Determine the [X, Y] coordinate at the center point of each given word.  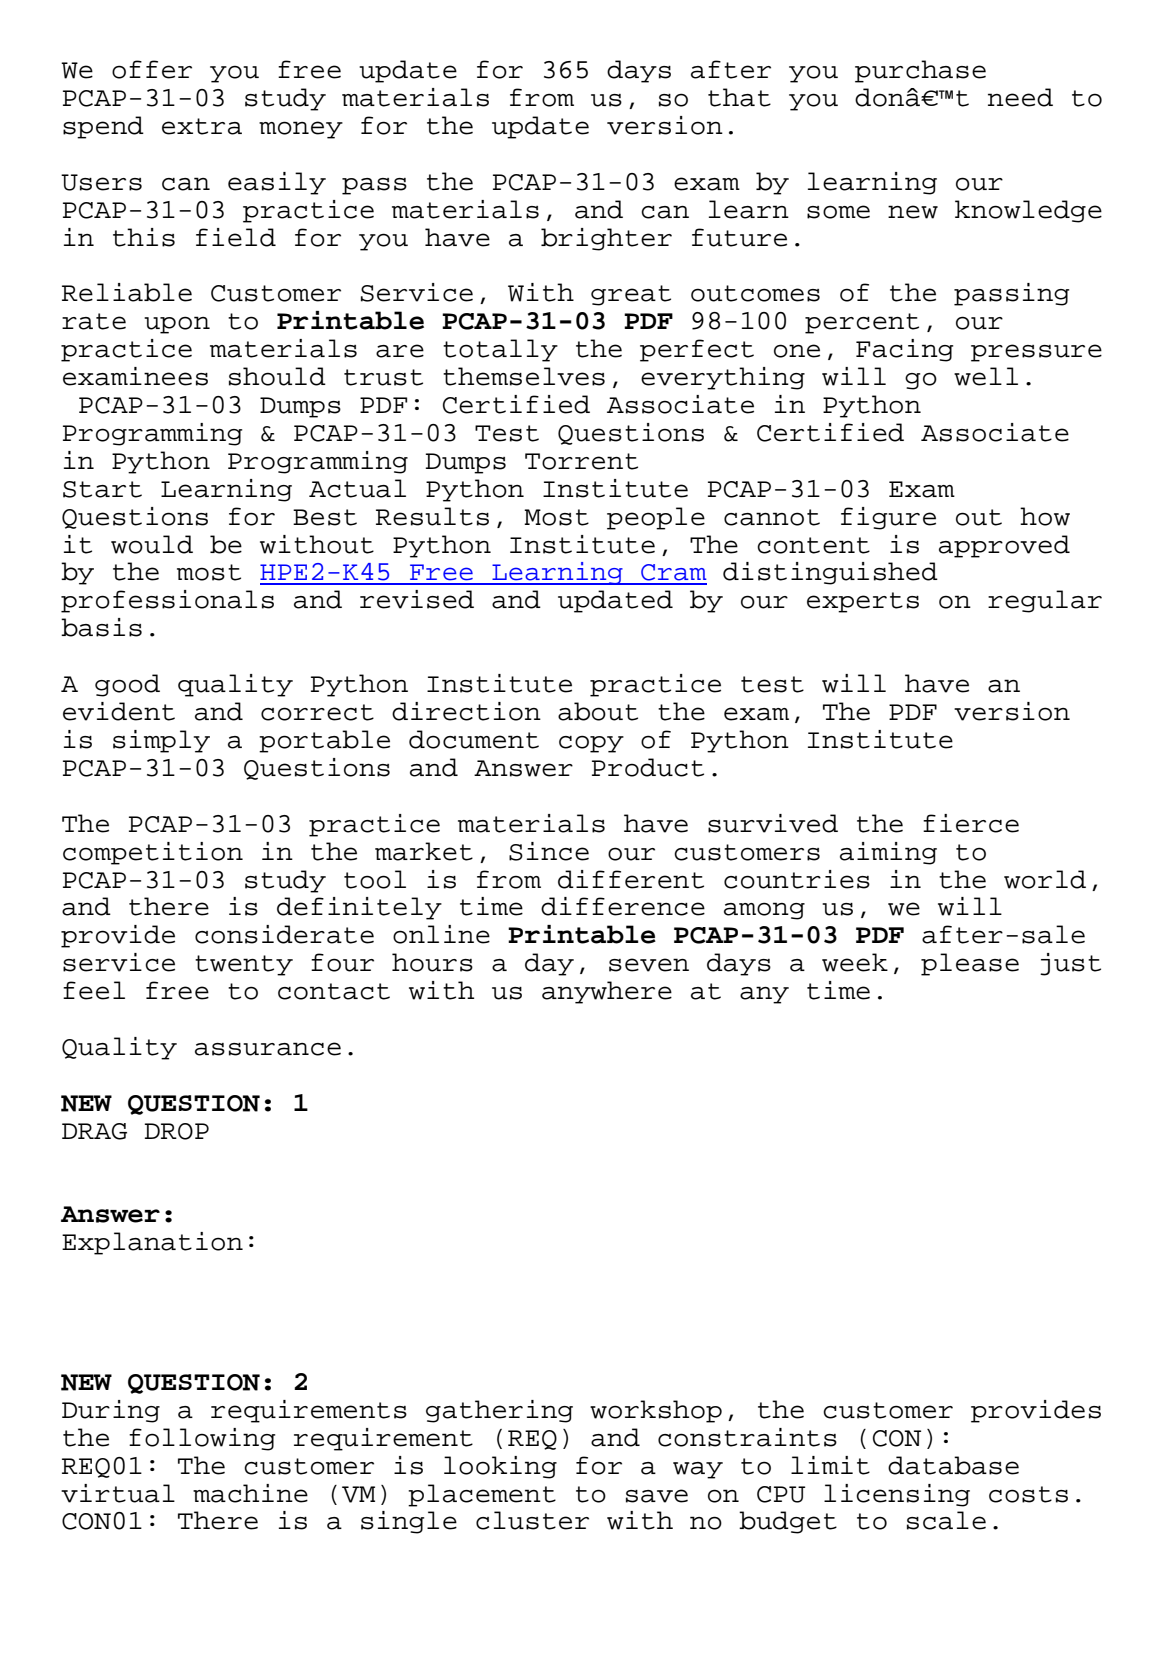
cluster [532, 1520]
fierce [971, 823]
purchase [920, 71]
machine [250, 1493]
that [739, 97]
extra [202, 126]
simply [161, 741]
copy [591, 744]
